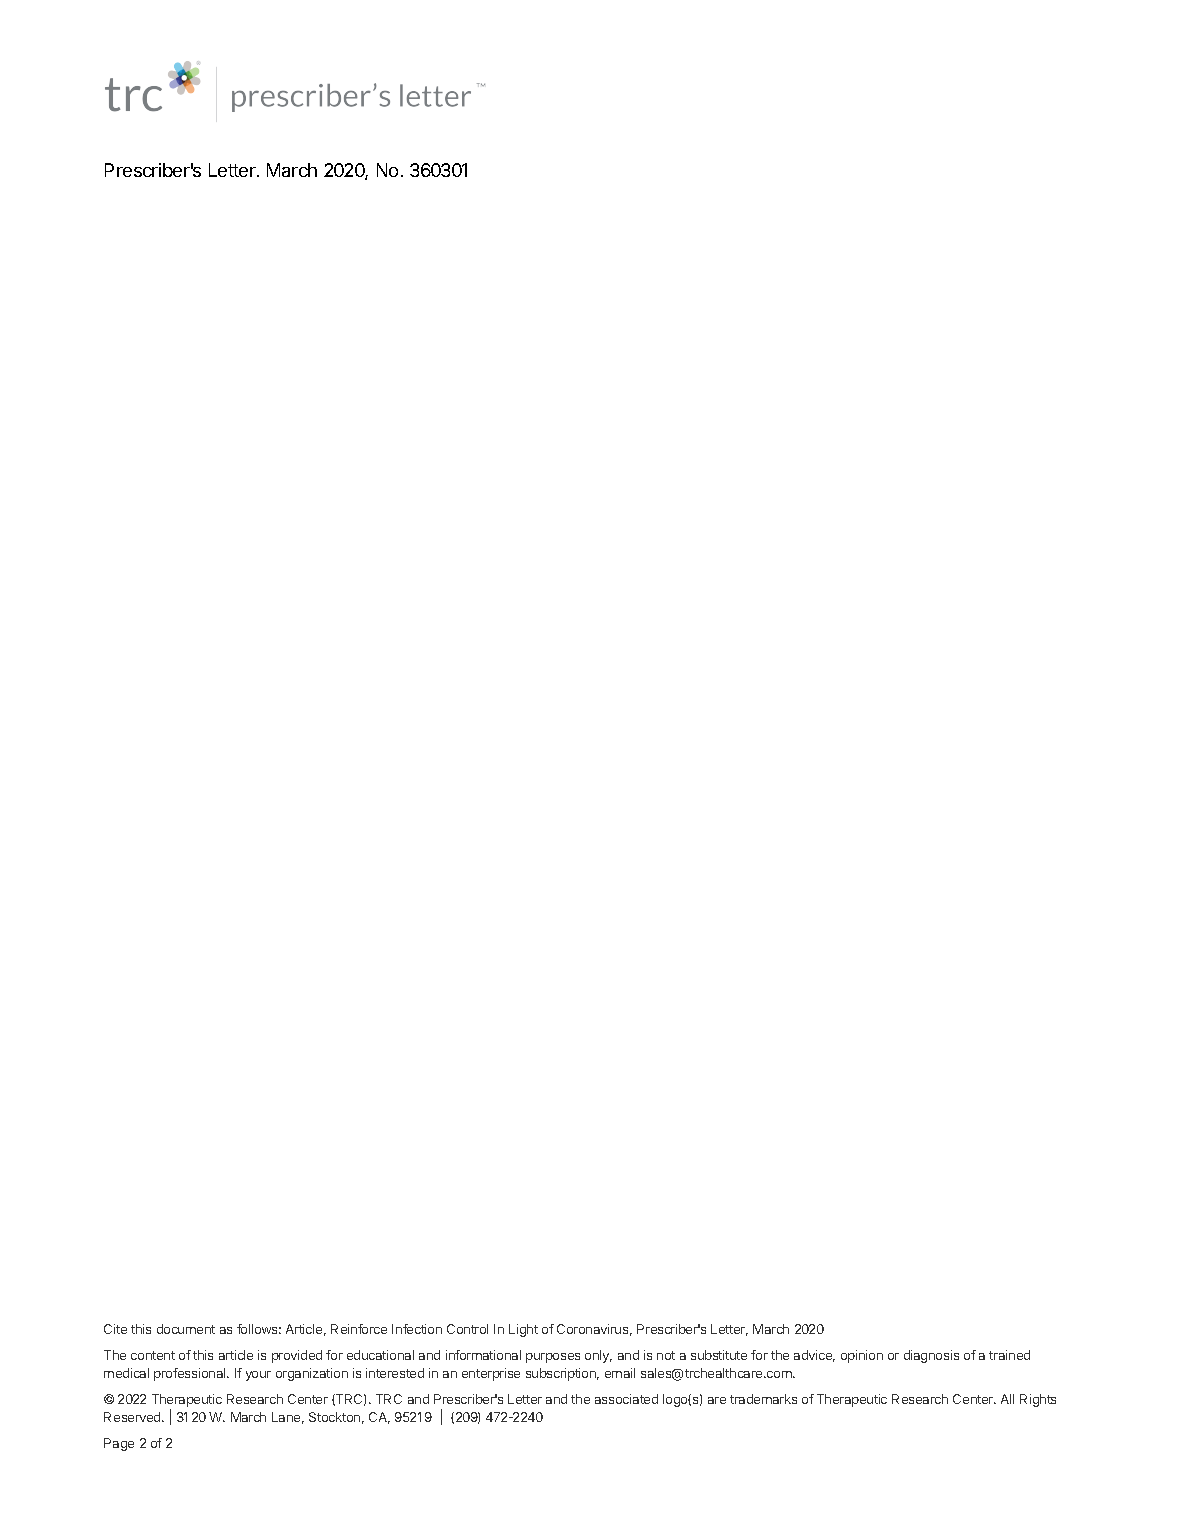 This page has width=1177, height=1524. I want to click on professional, so click(191, 1374).
